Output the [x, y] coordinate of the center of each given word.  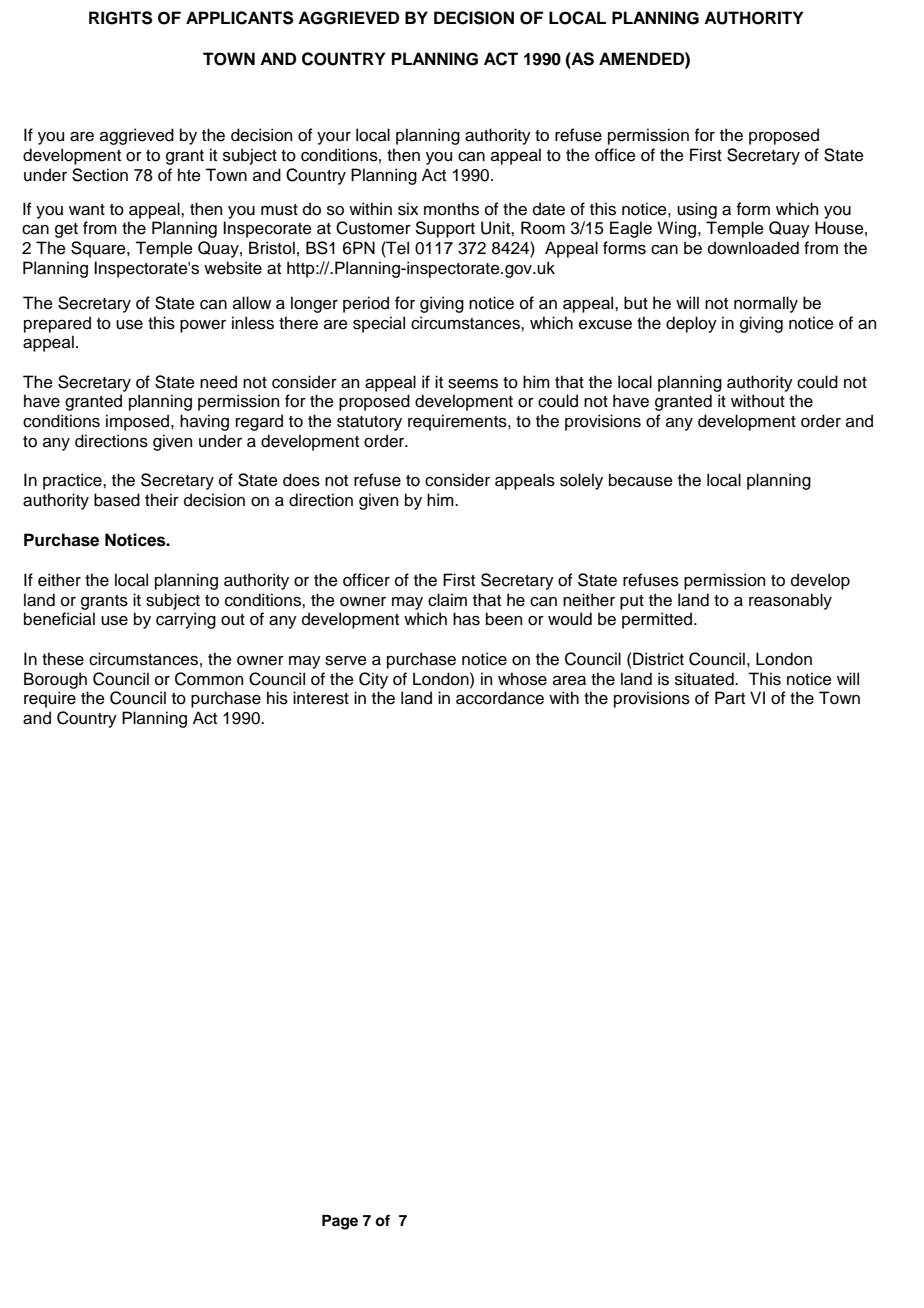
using [697, 210]
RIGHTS [120, 18]
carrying [186, 620]
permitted [658, 620]
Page [340, 1222]
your [334, 138]
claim [447, 600]
